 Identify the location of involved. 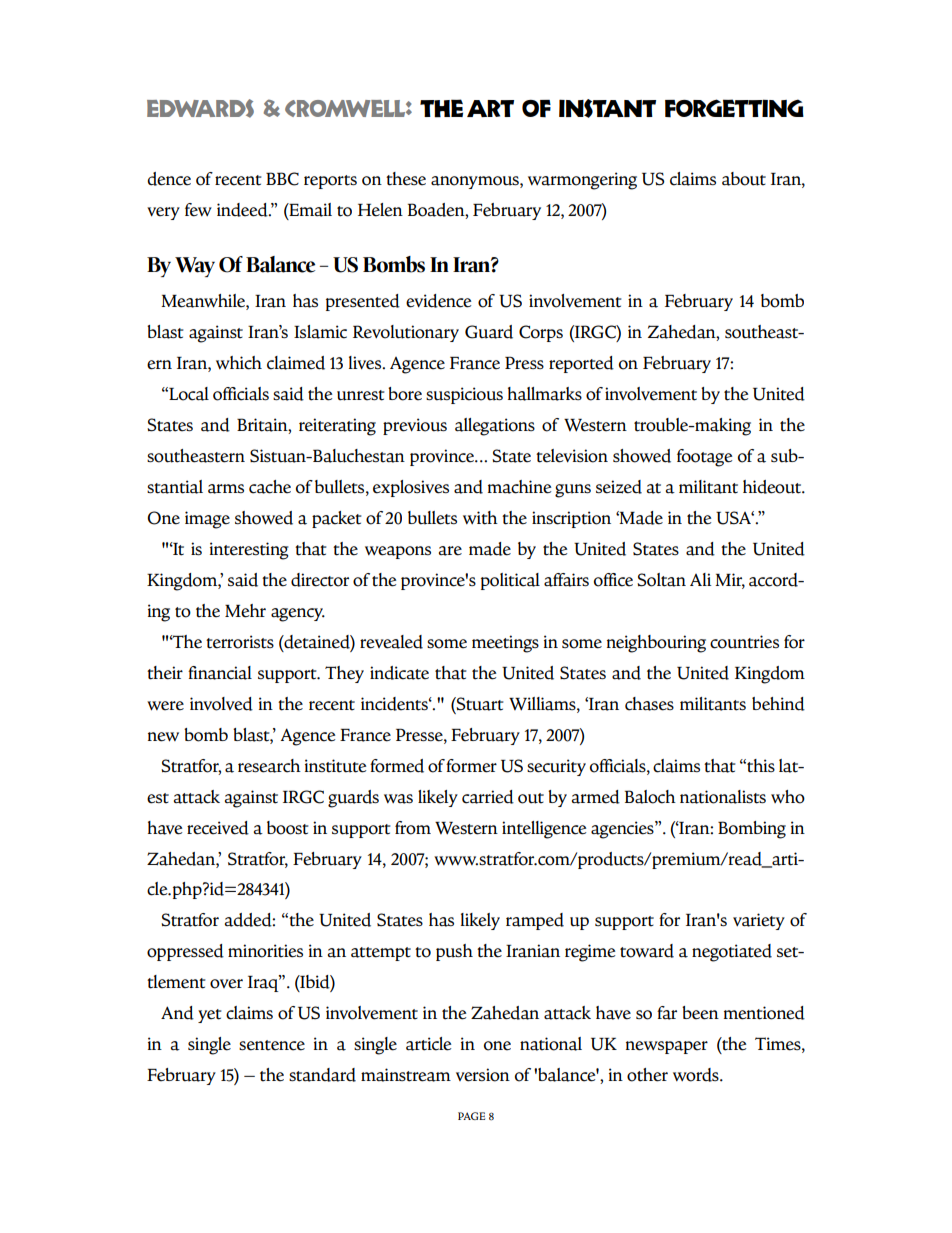
(221, 704).
